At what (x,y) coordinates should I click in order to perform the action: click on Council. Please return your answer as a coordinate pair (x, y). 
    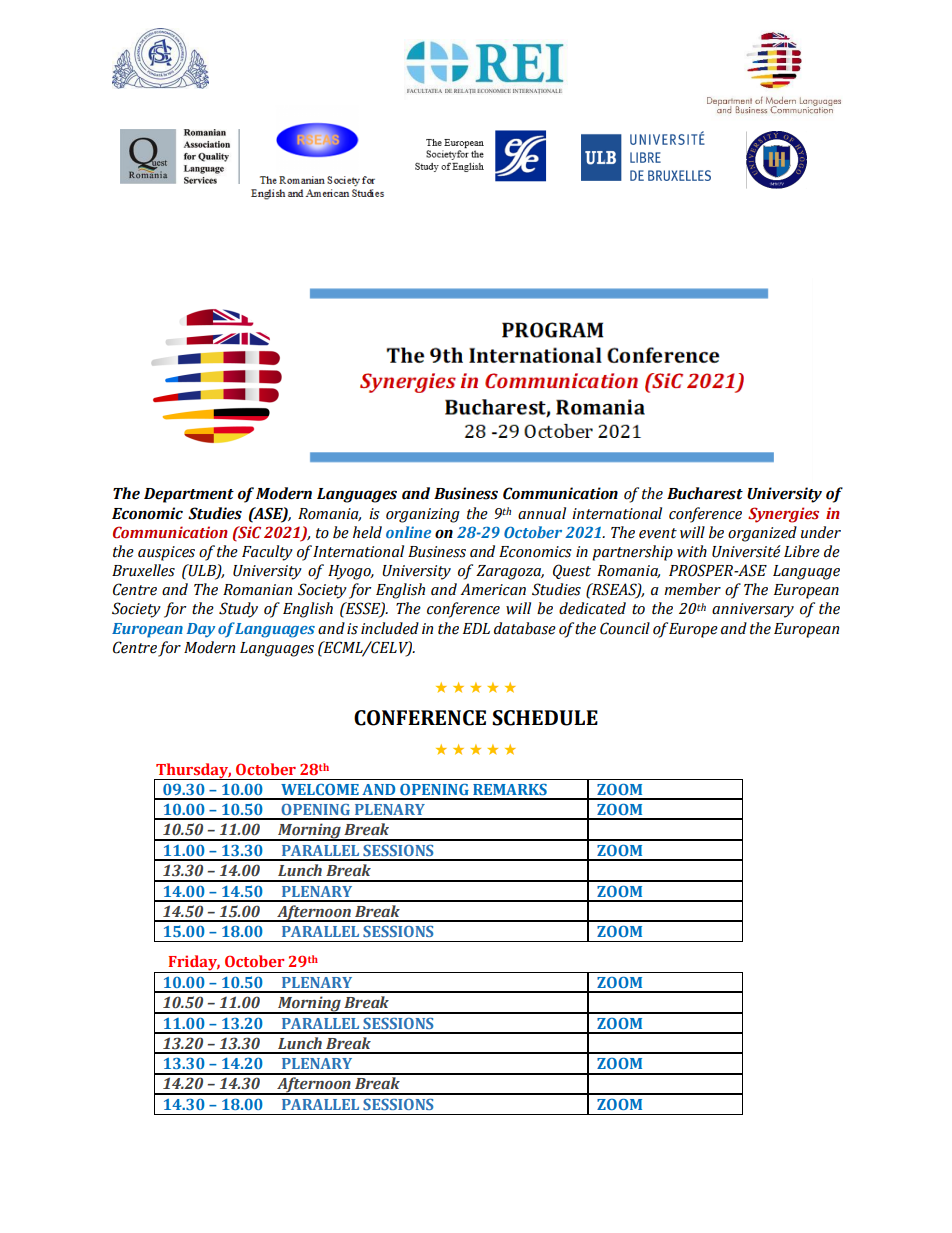
    Looking at the image, I should click on (625, 628).
